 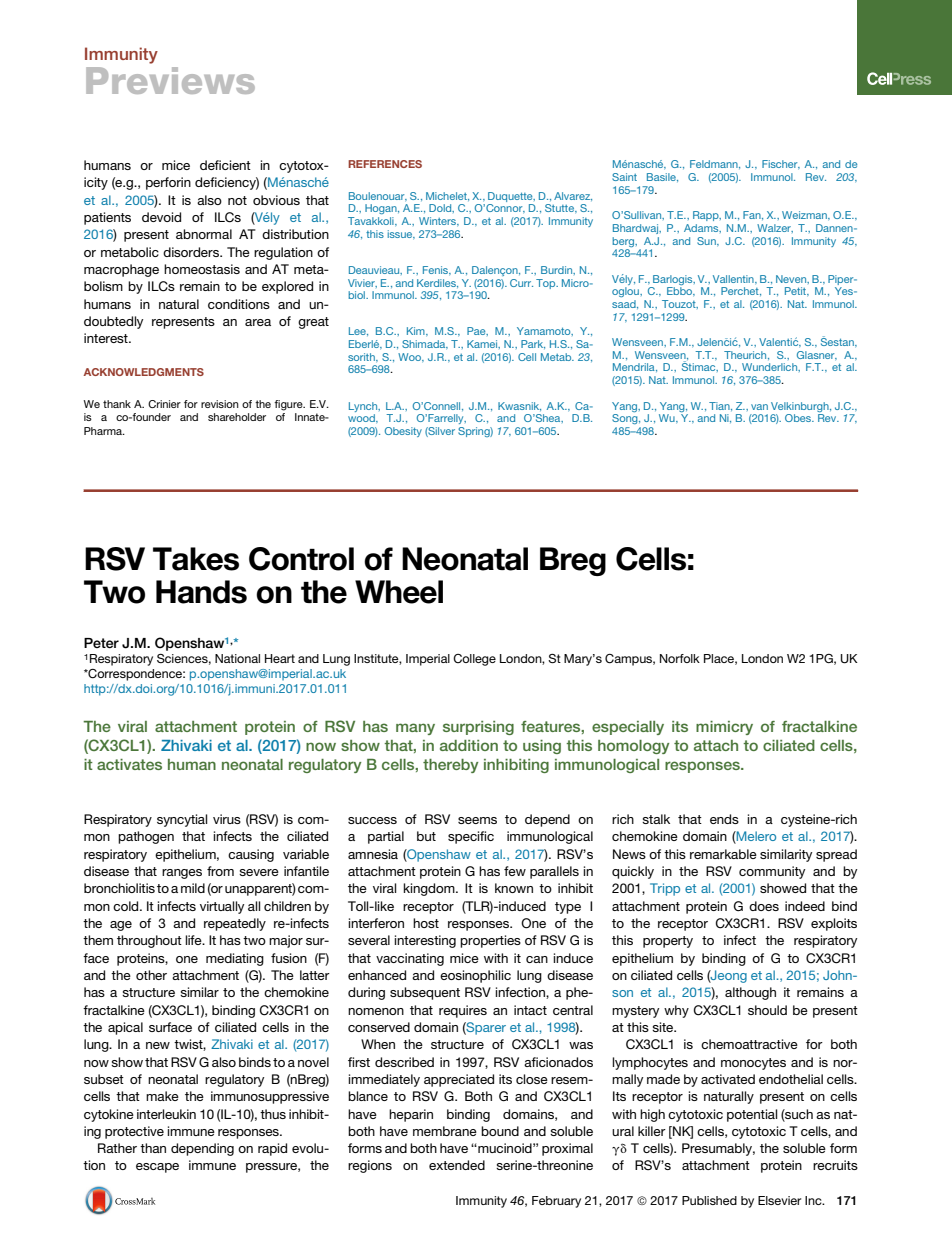 What do you see at coordinates (707, 216) in the page?
I see `Rapp` at bounding box center [707, 216].
